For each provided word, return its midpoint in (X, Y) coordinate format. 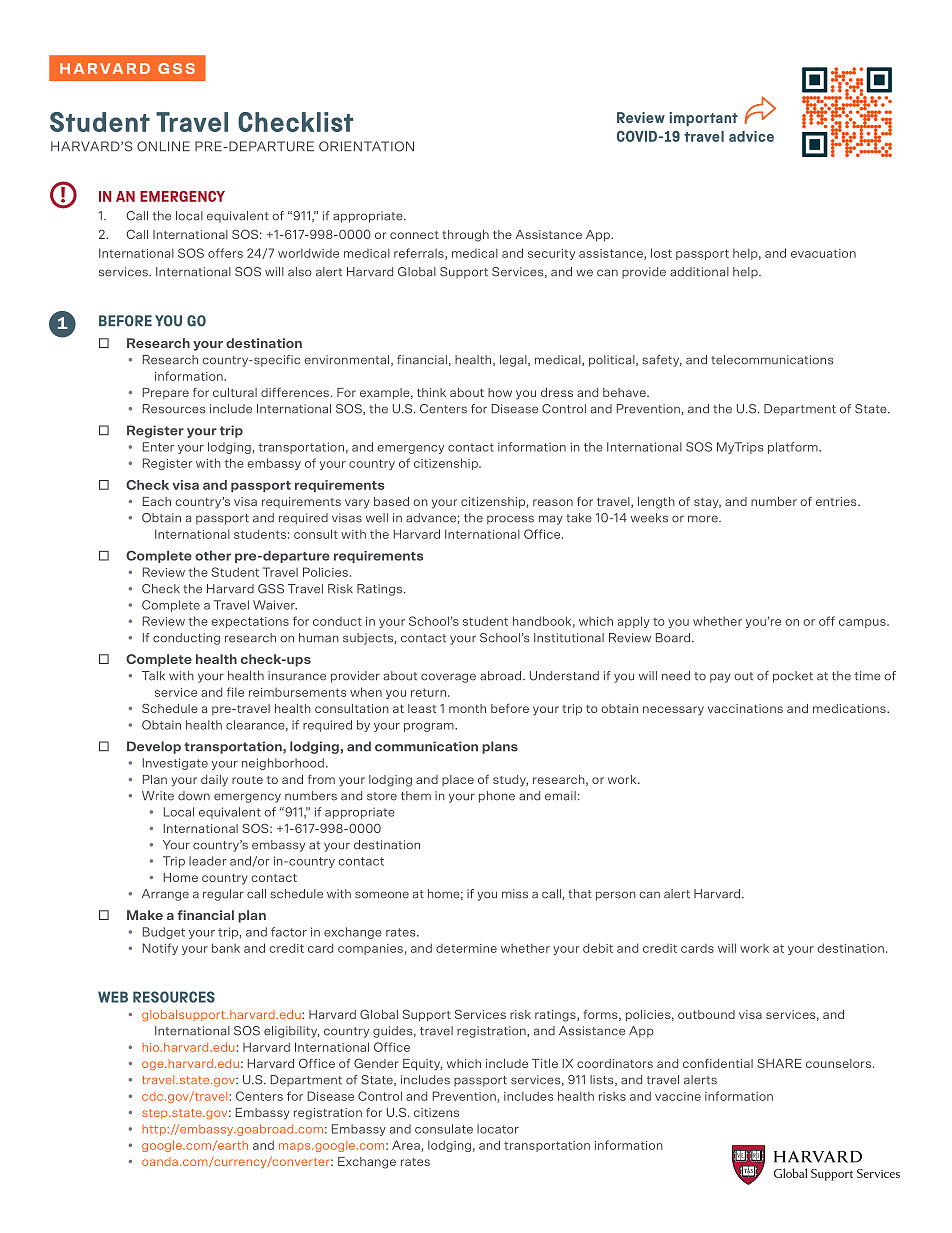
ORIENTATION (366, 146)
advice (751, 136)
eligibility (291, 1032)
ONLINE (163, 146)
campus (863, 623)
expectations (250, 622)
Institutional (569, 638)
